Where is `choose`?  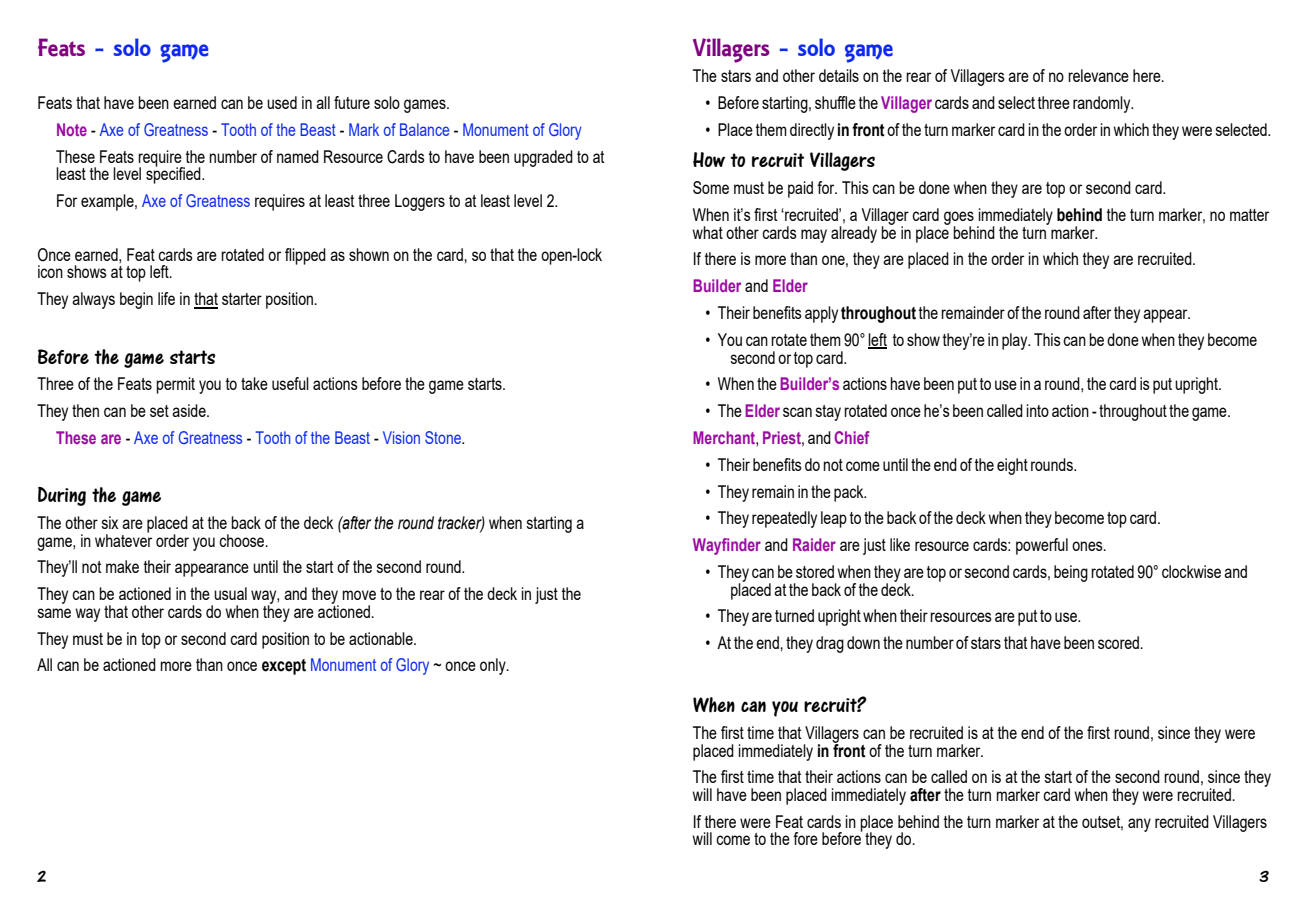 choose is located at coordinates (243, 540).
